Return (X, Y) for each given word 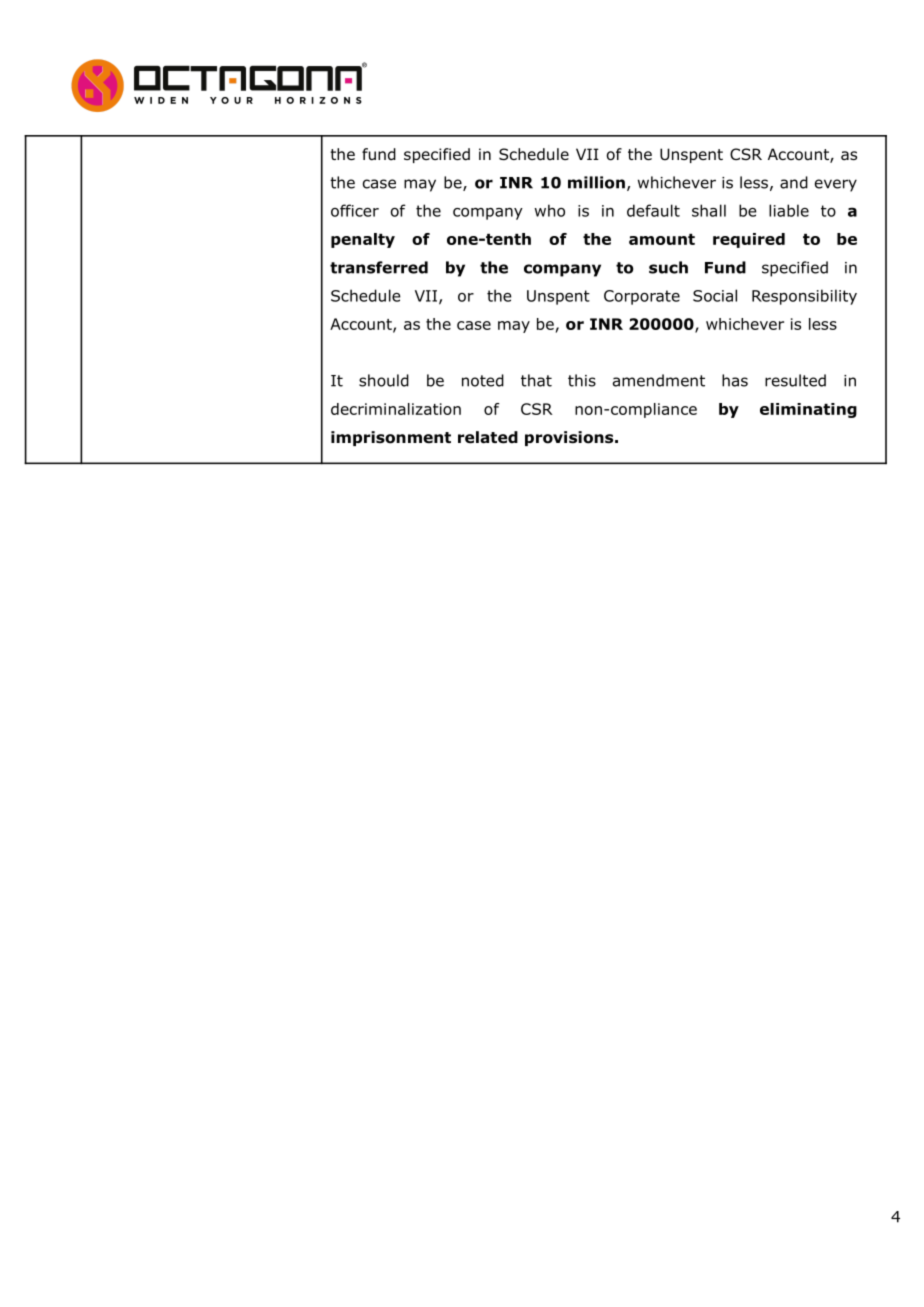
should (384, 380)
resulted (795, 380)
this (582, 380)
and (794, 182)
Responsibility (804, 297)
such (668, 267)
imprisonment (391, 438)
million (596, 182)
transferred (379, 267)
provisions (570, 438)
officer (355, 210)
